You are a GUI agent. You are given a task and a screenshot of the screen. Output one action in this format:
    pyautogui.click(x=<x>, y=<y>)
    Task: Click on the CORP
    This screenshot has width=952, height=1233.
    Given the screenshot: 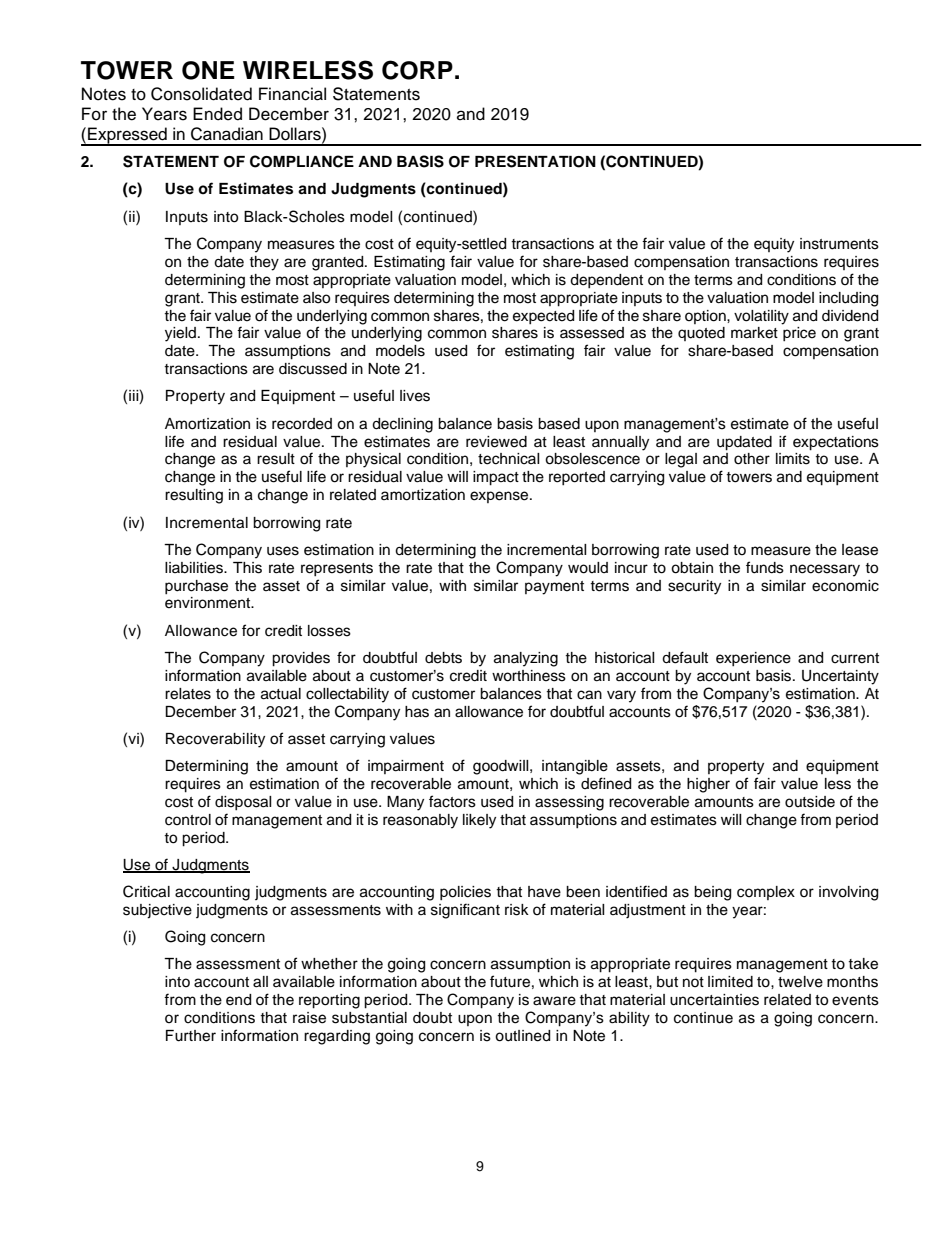 What is the action you would take?
    pyautogui.click(x=417, y=70)
